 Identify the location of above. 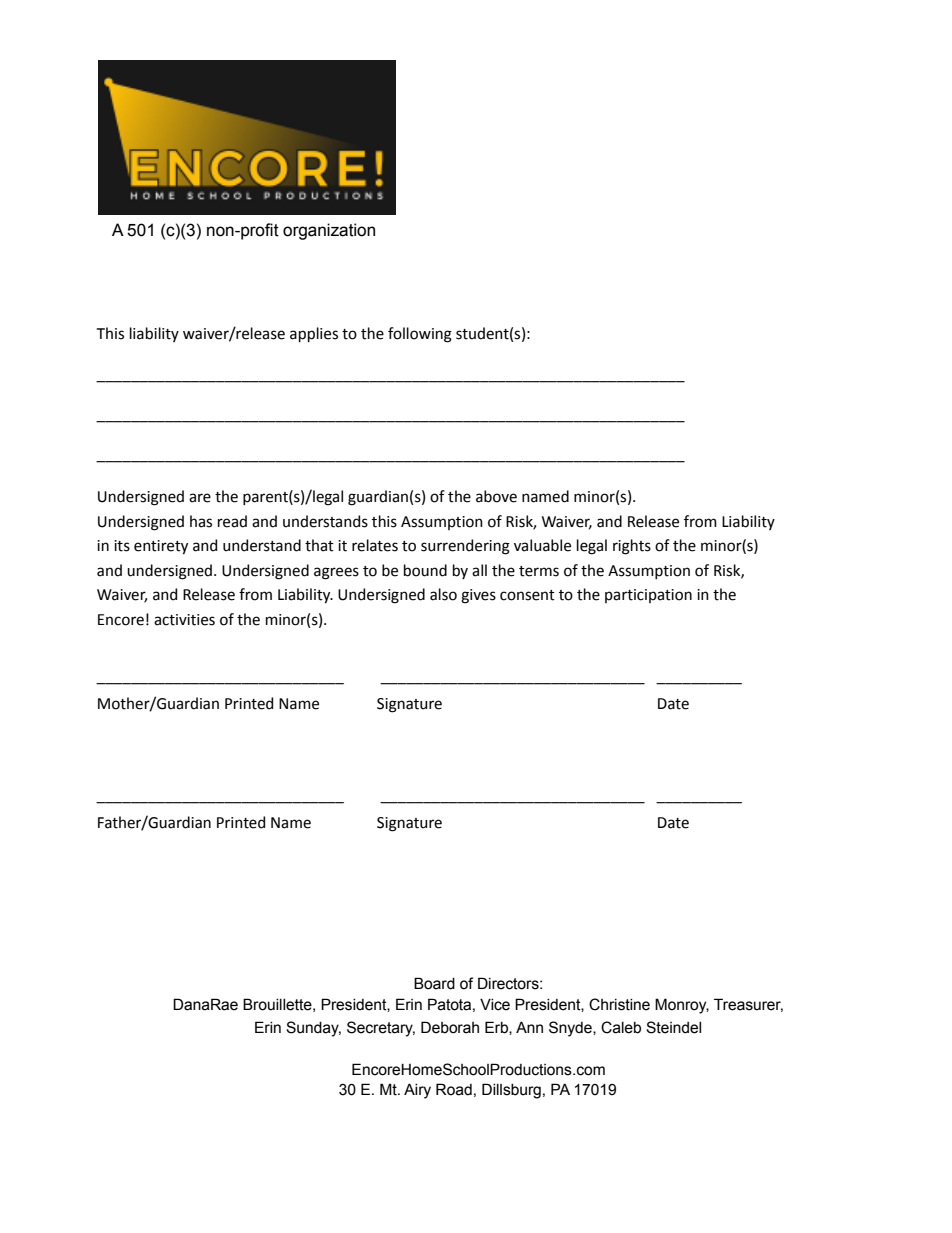
(496, 496).
